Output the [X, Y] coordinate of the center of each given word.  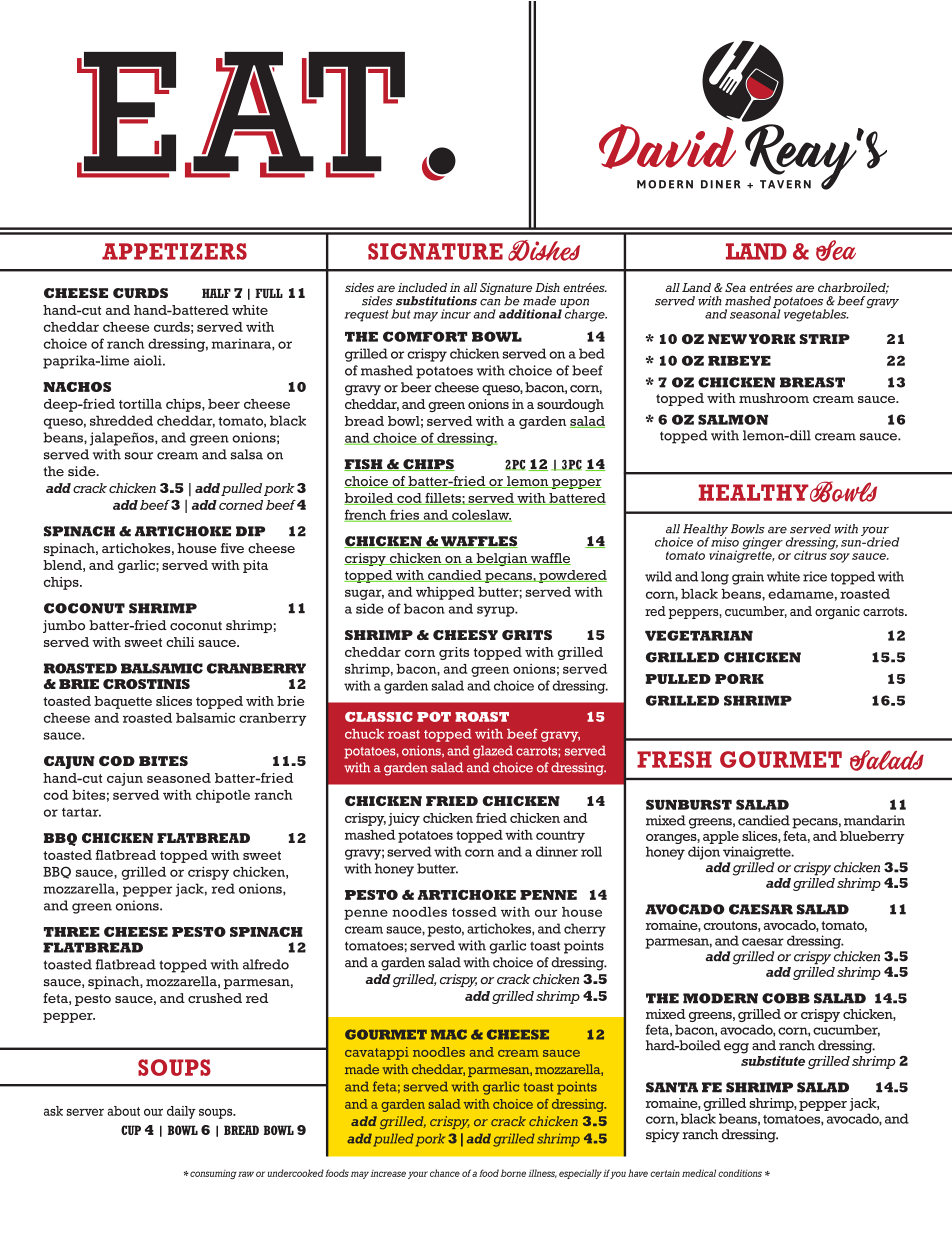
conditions [740, 1173]
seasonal [755, 313]
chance [445, 1173]
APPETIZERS [174, 251]
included [422, 287]
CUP [131, 1130]
